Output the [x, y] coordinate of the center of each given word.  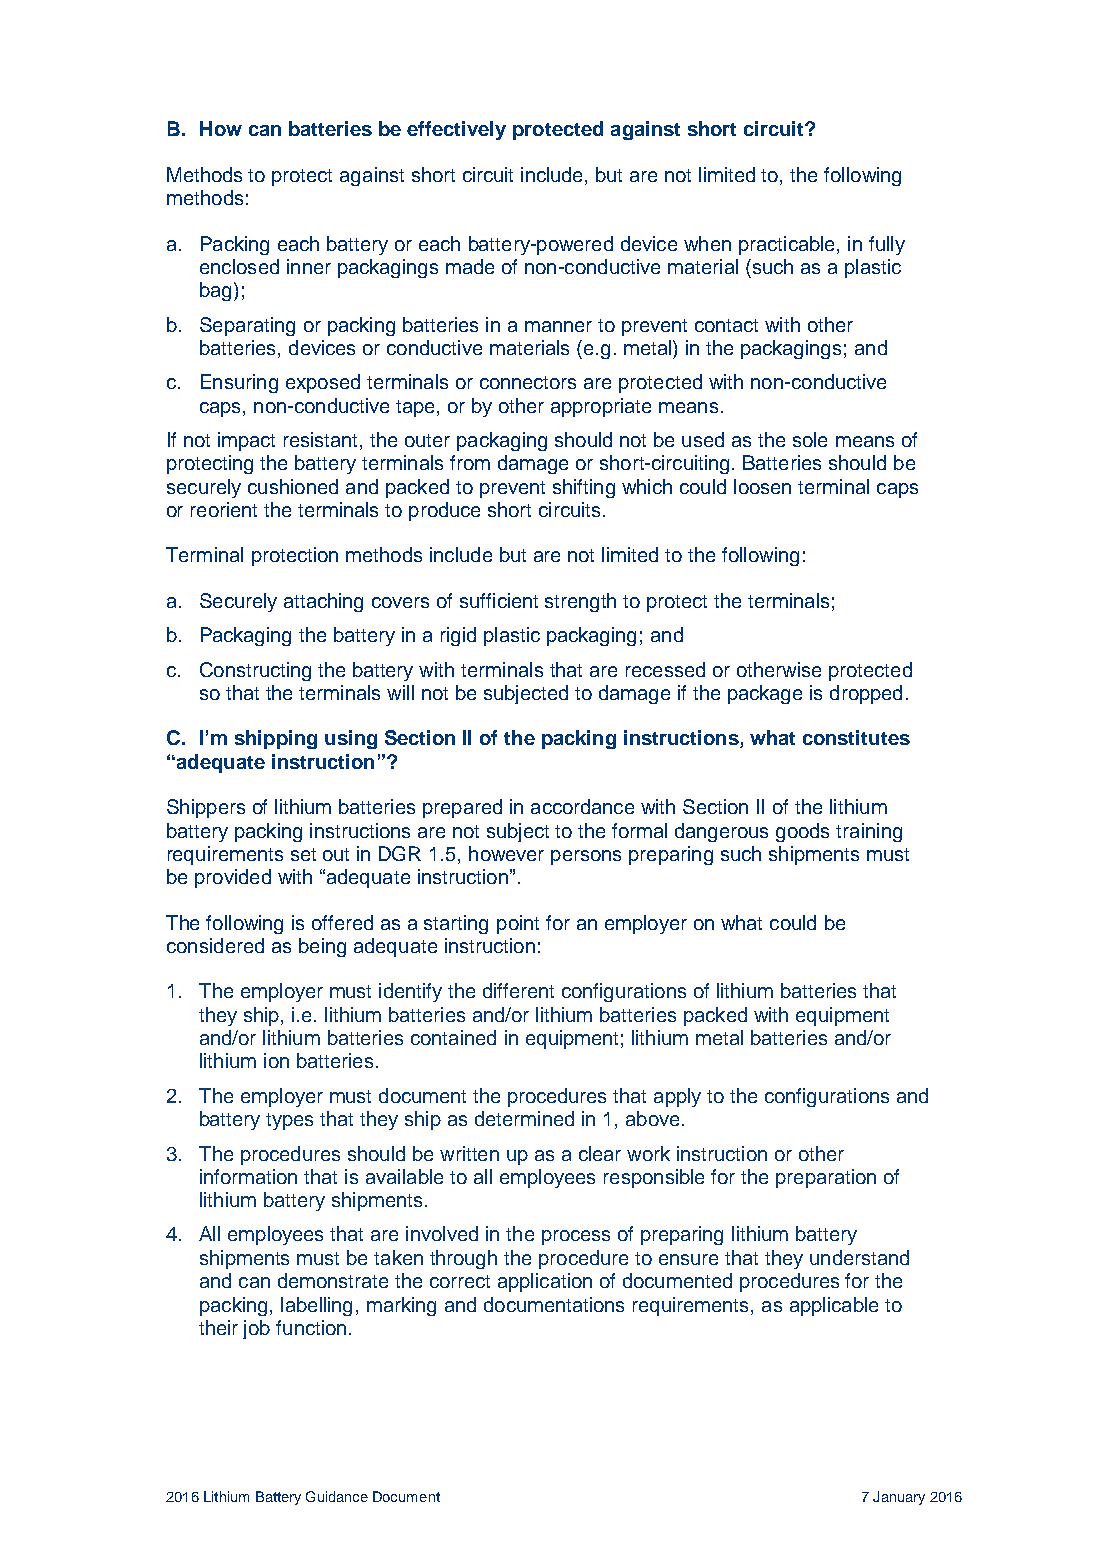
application [545, 1282]
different [518, 990]
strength [580, 602]
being [322, 947]
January [899, 1498]
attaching [323, 602]
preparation [826, 1178]
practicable [788, 245]
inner [309, 266]
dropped [866, 694]
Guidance [337, 1496]
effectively [456, 130]
